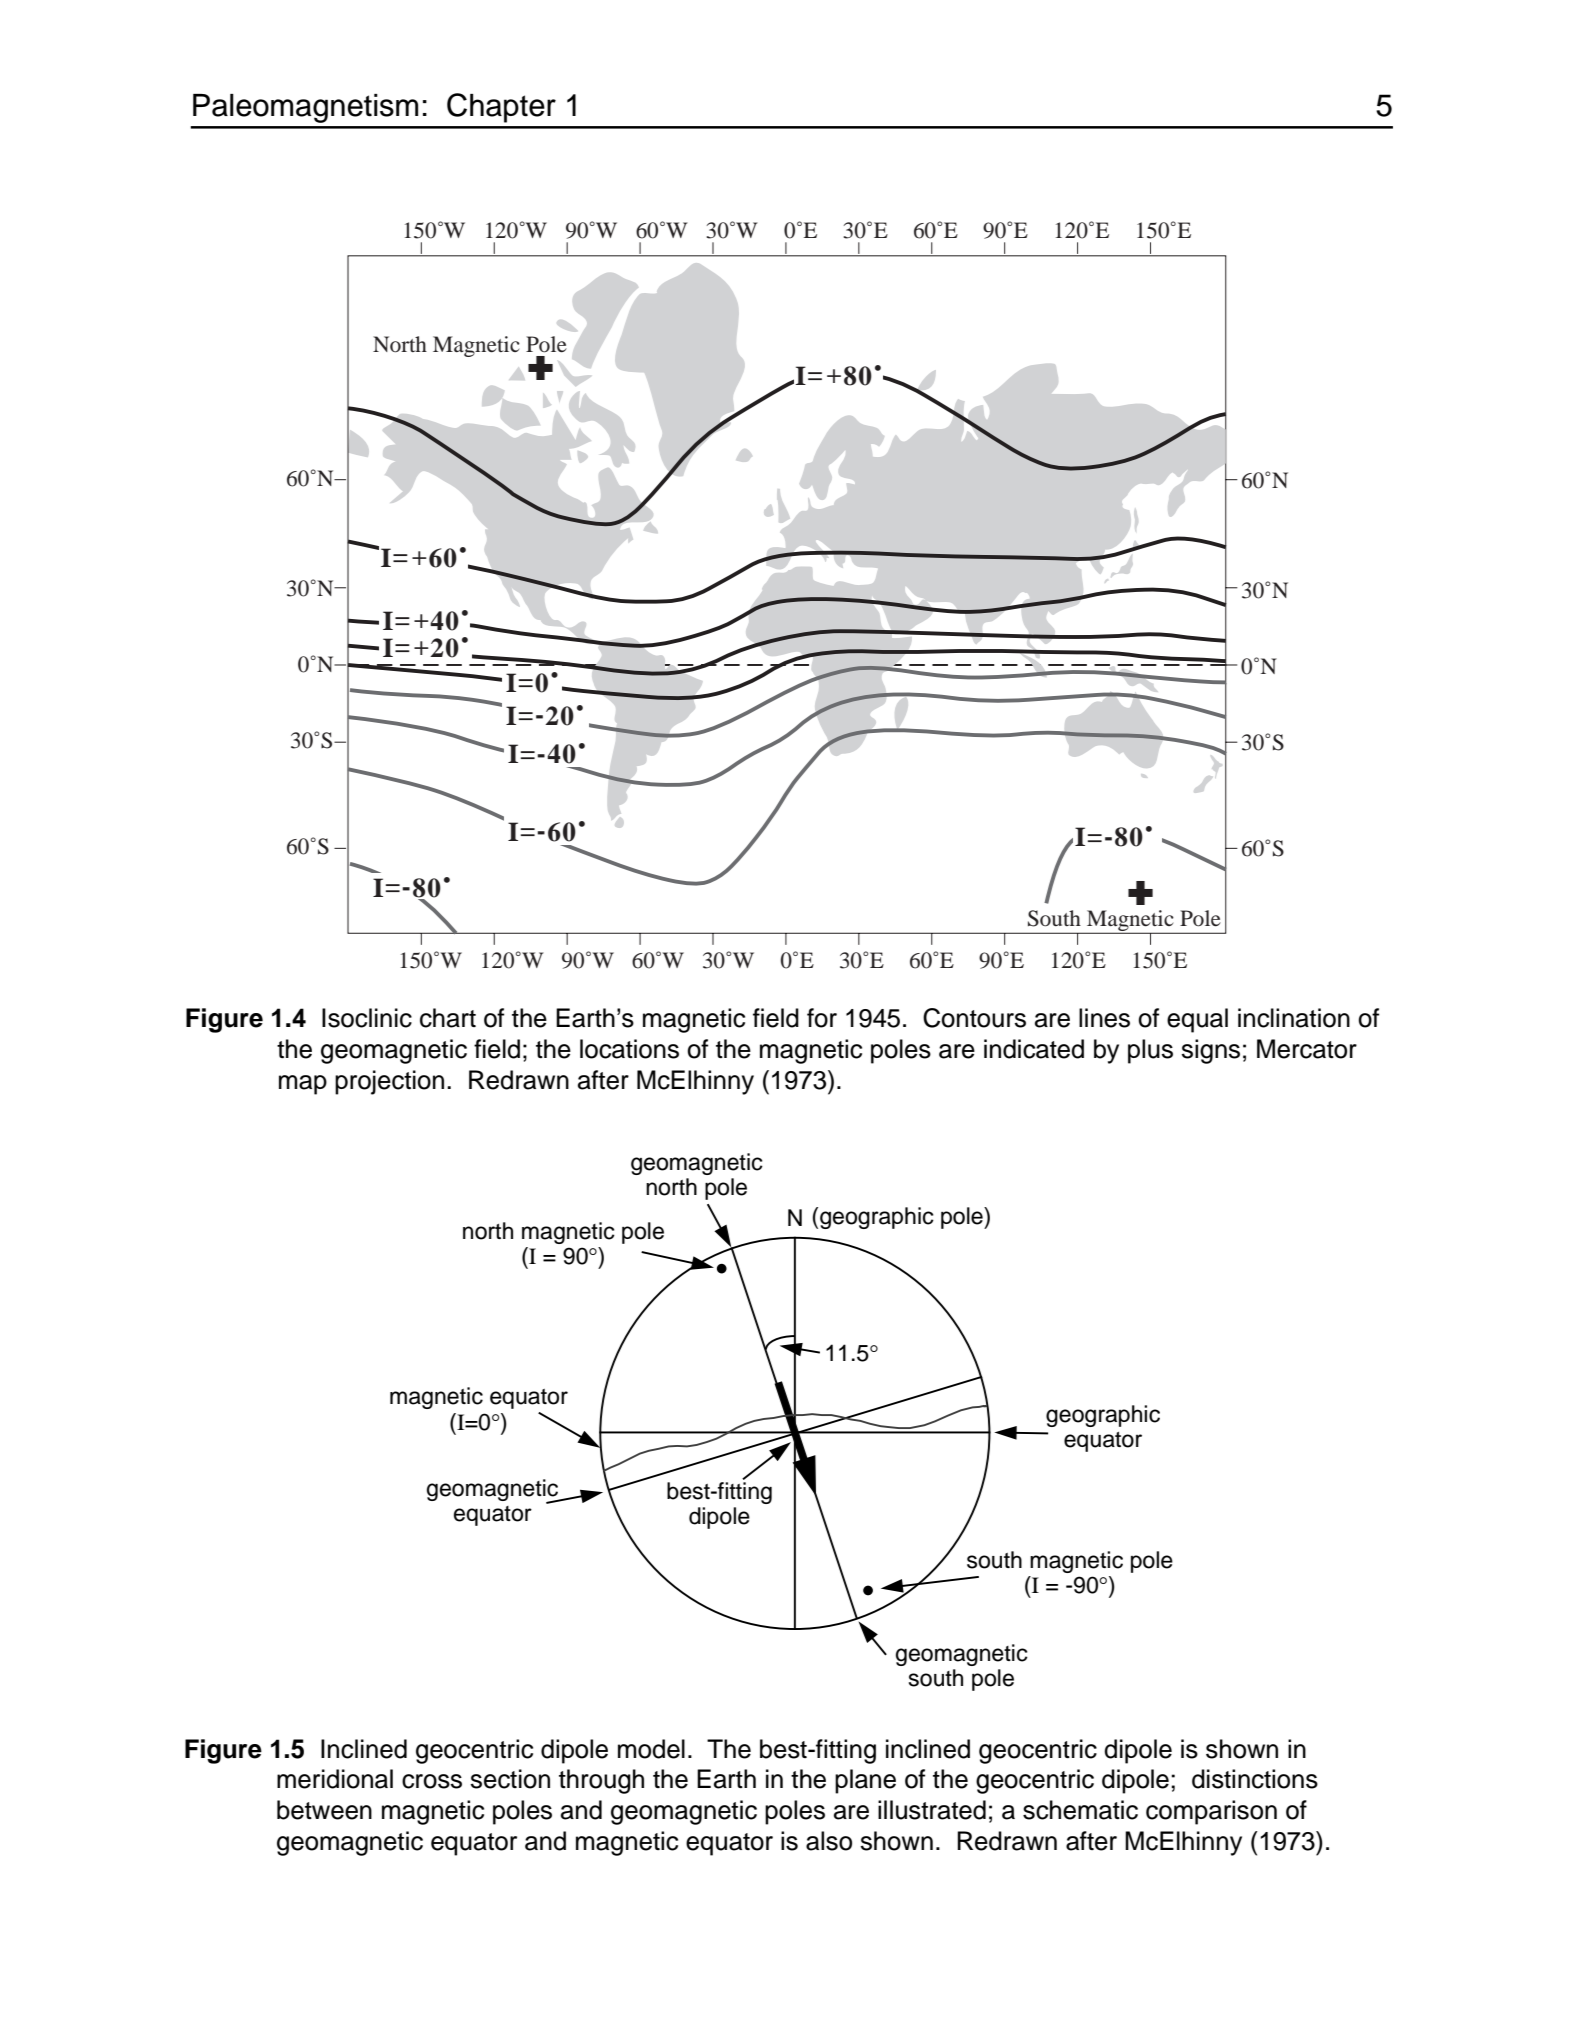  I want to click on equal, so click(1197, 1020).
